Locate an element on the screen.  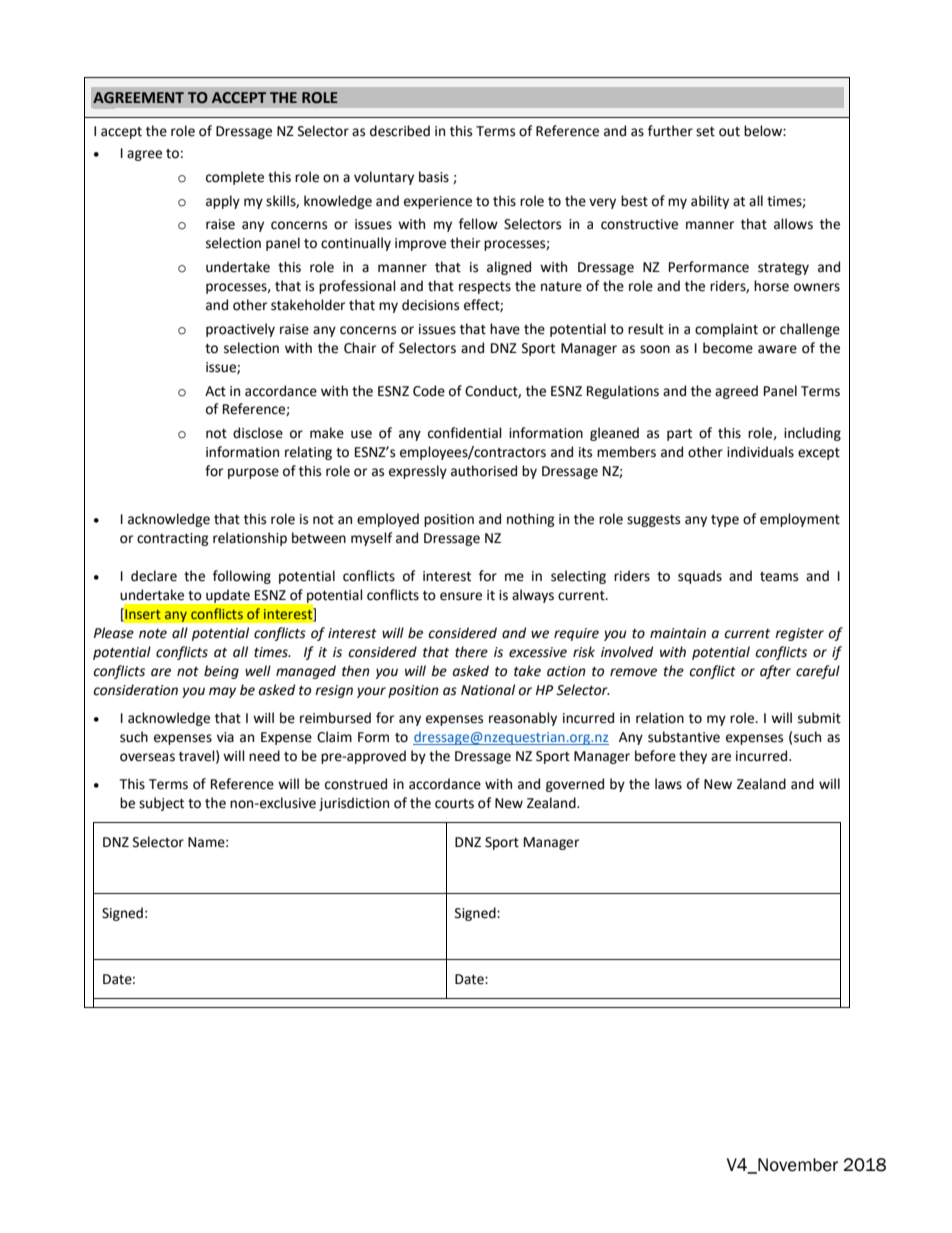
courts is located at coordinates (454, 804).
